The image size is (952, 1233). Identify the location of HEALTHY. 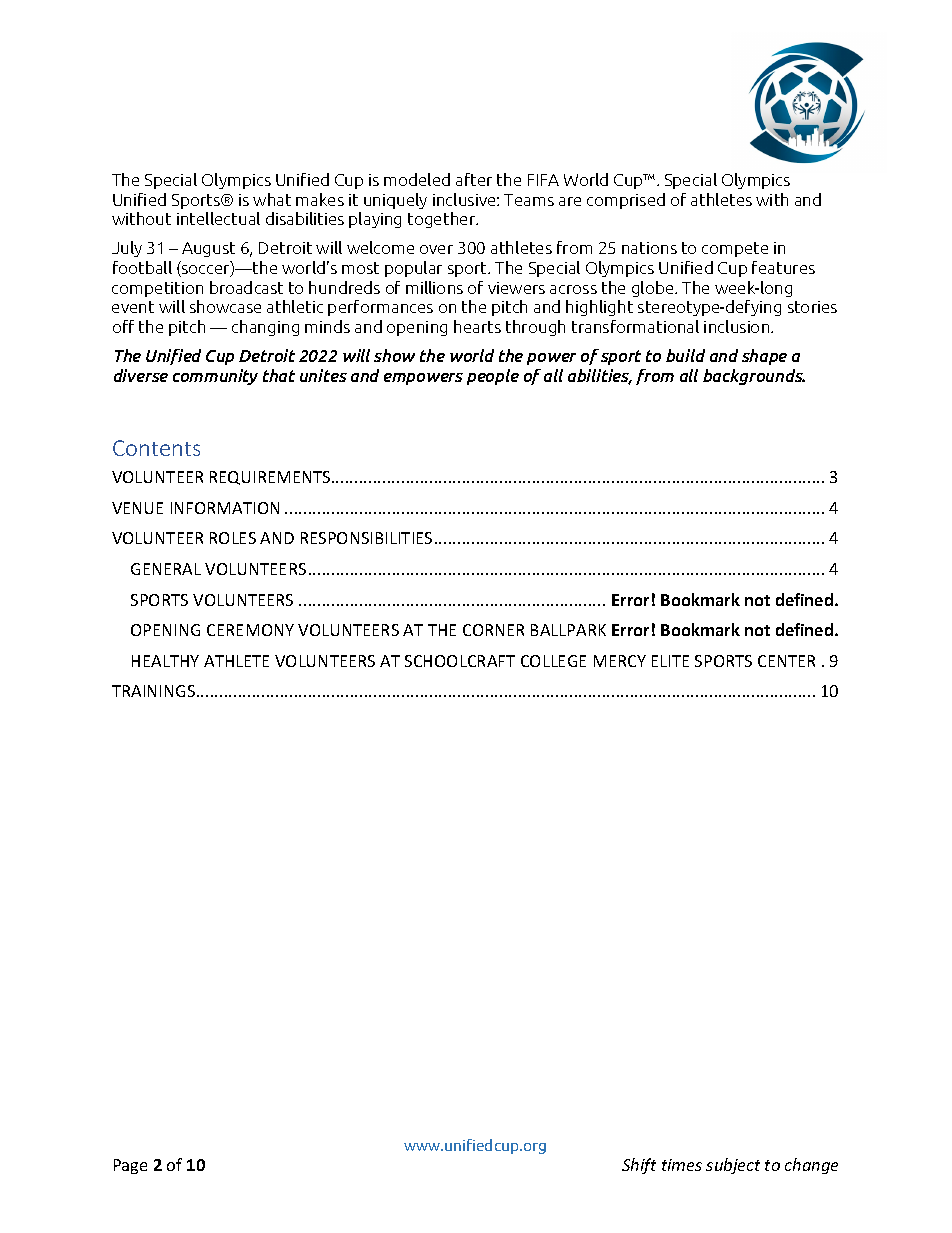
(165, 661).
